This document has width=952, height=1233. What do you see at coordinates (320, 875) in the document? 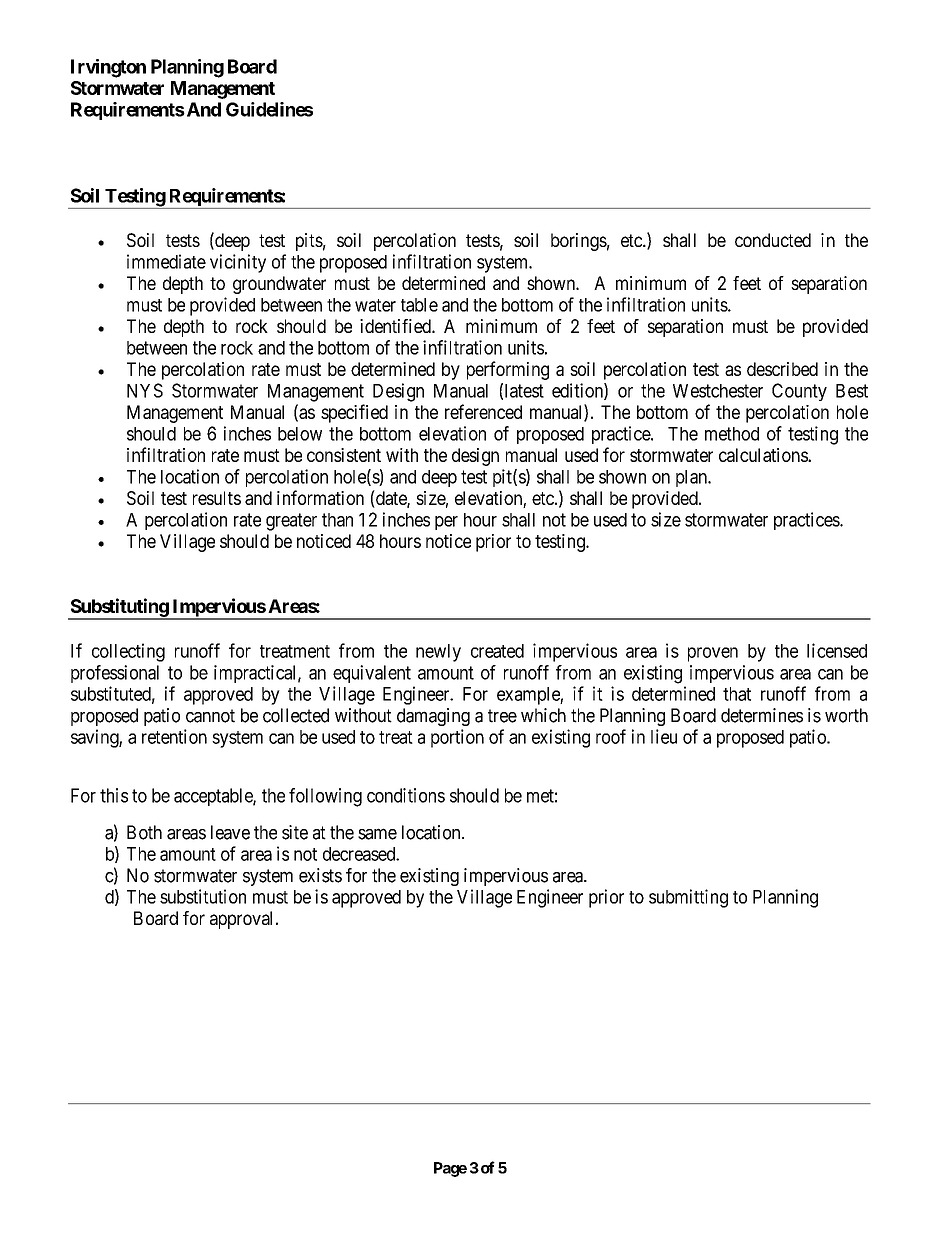
I see `exists` at bounding box center [320, 875].
